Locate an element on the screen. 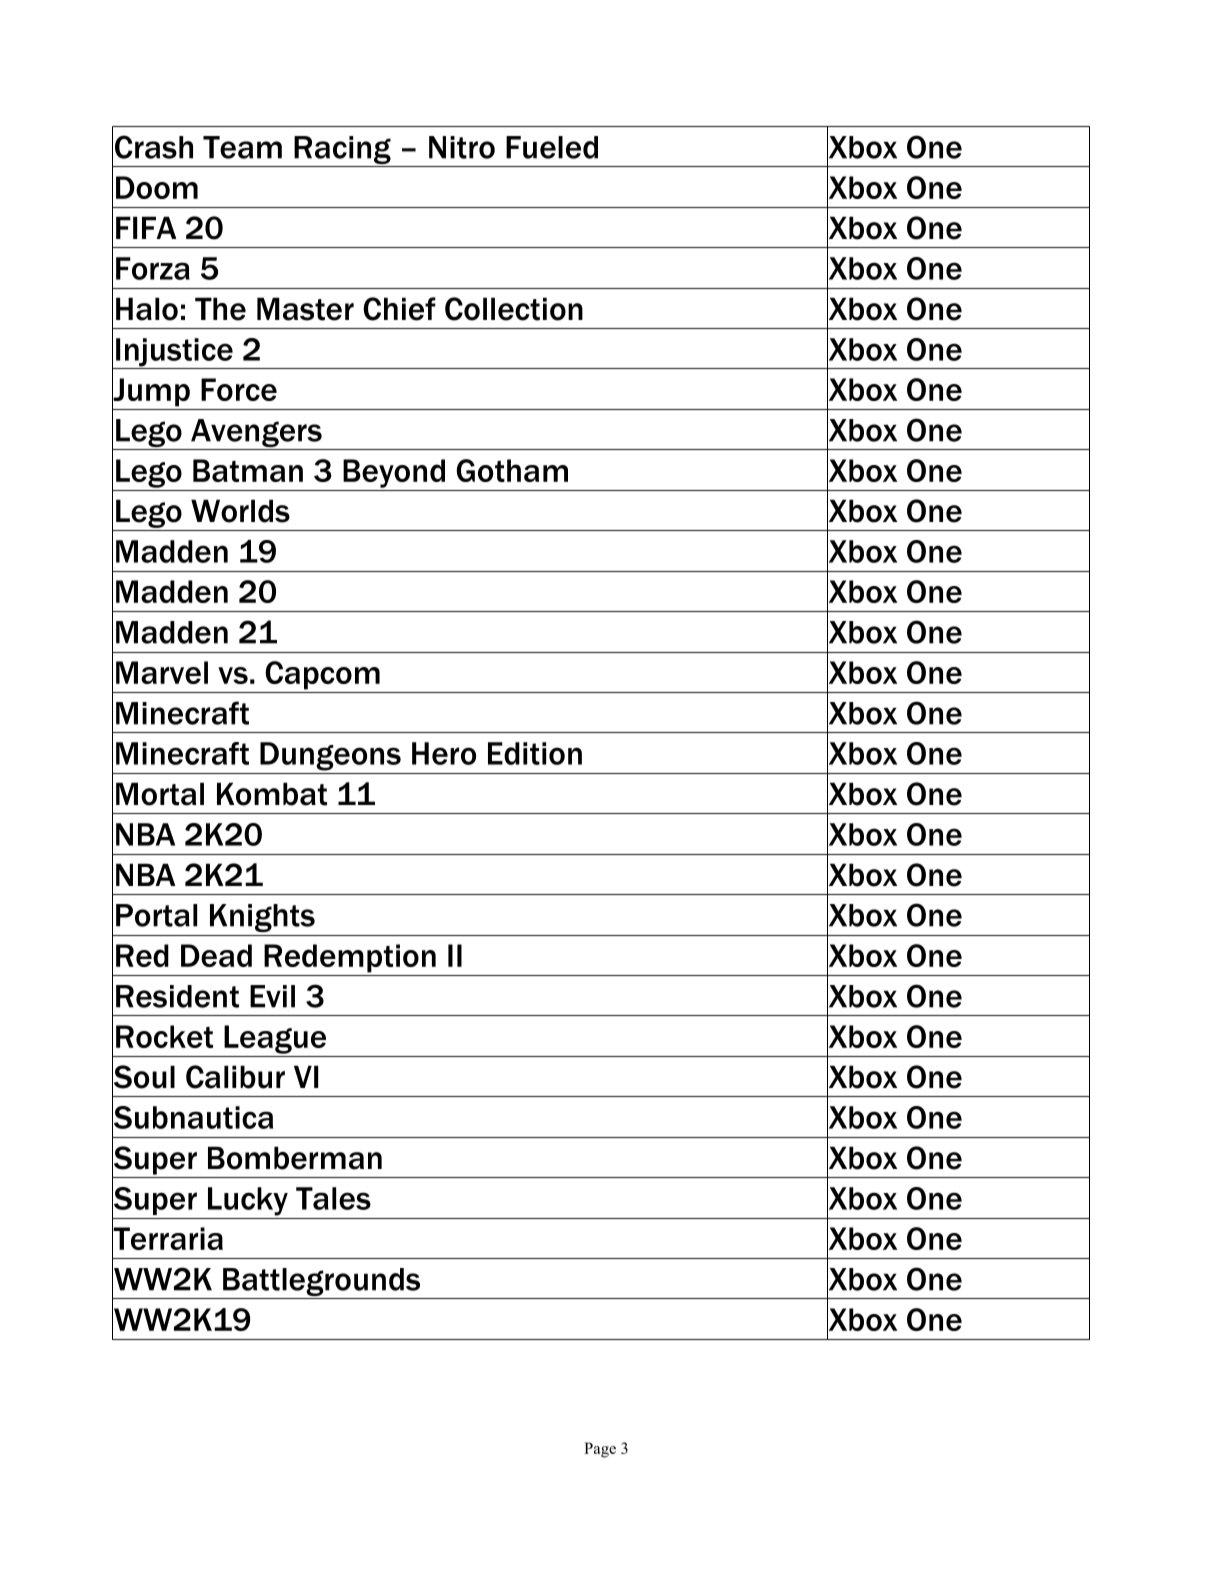  Battlegrounds is located at coordinates (322, 1283).
